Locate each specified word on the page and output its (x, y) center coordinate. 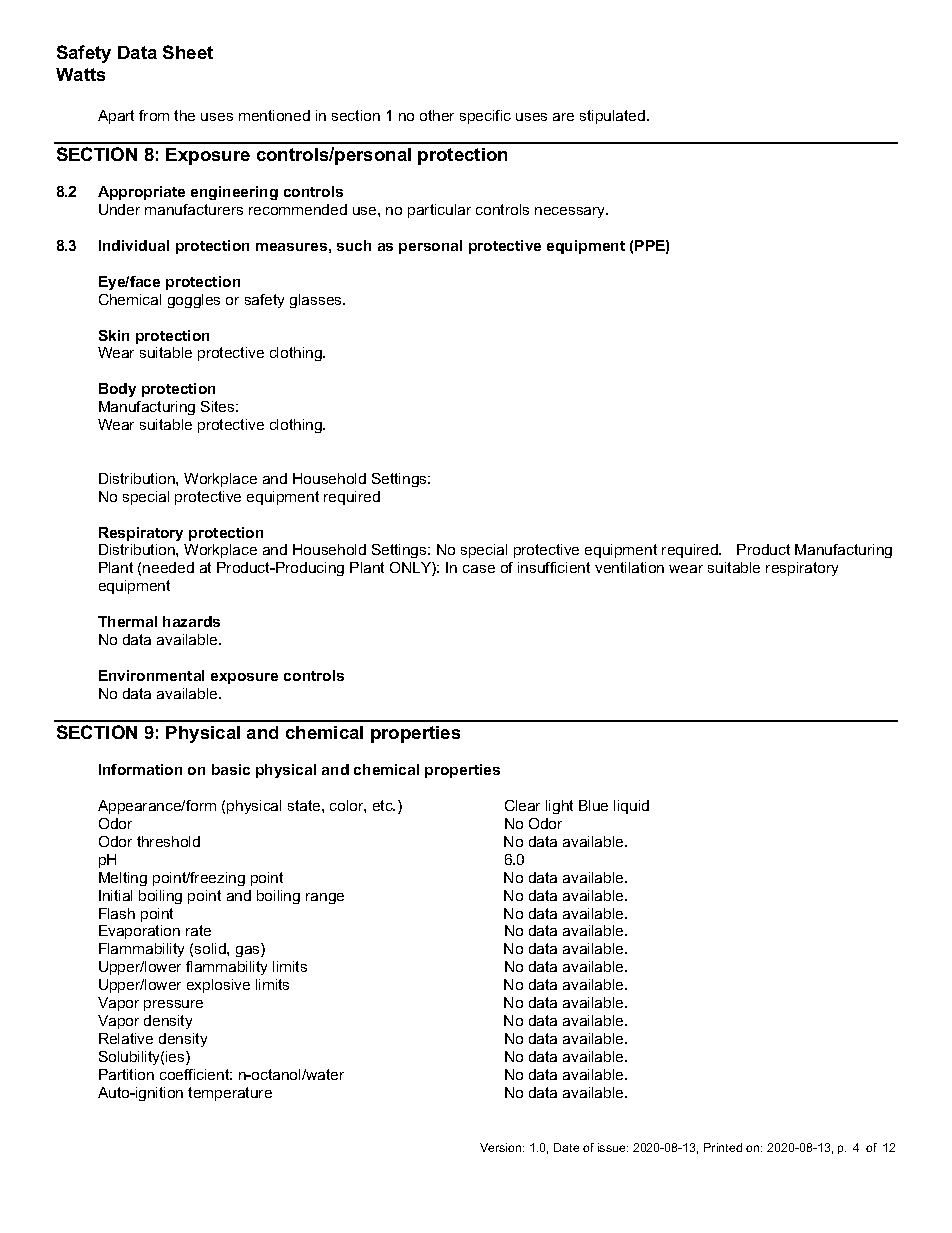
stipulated (612, 117)
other (437, 115)
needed (168, 567)
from (154, 115)
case (479, 569)
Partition (126, 1074)
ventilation (629, 567)
